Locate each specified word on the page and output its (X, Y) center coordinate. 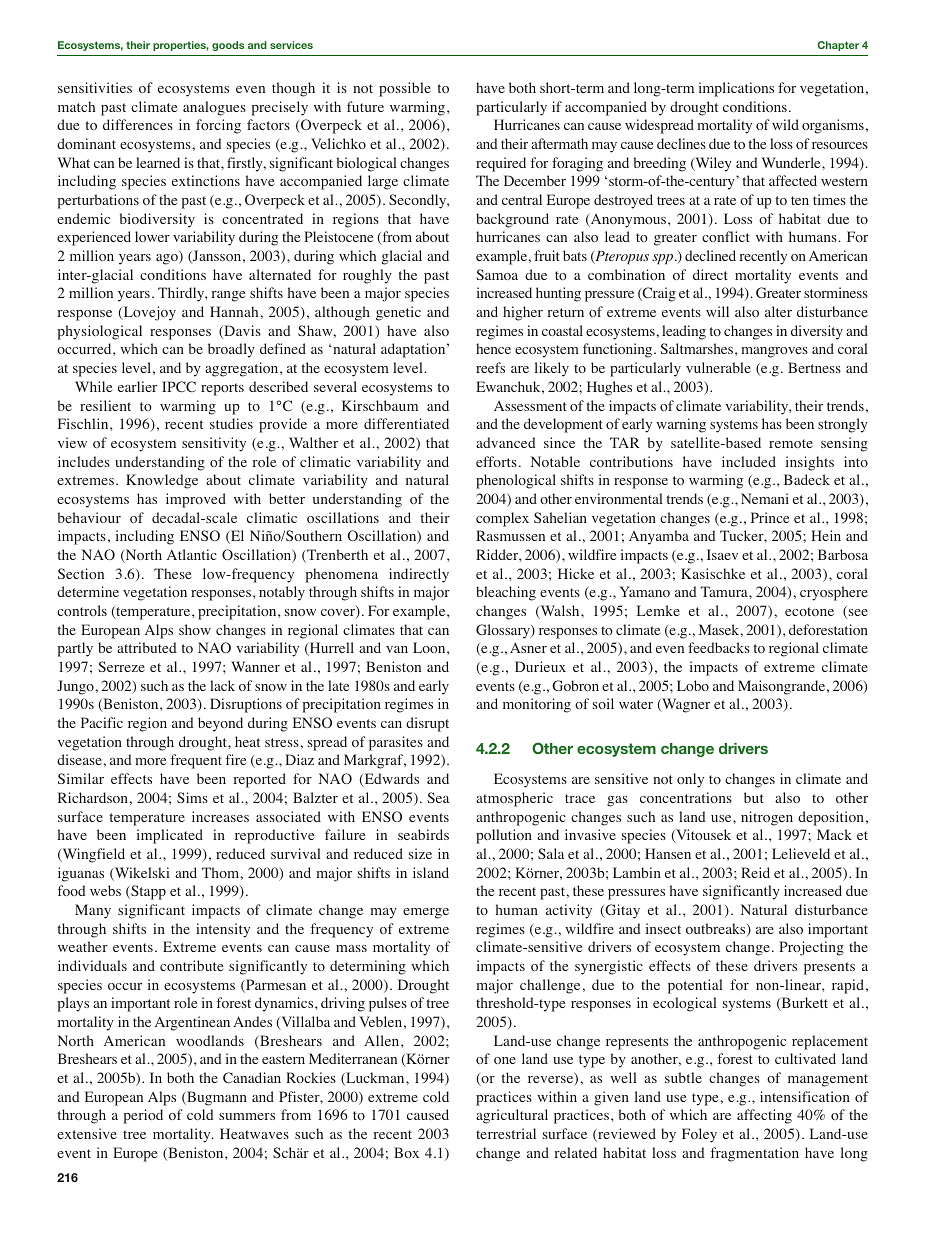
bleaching (506, 593)
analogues (214, 108)
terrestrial (506, 1133)
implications (736, 89)
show (195, 629)
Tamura (725, 591)
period (143, 1116)
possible (405, 89)
